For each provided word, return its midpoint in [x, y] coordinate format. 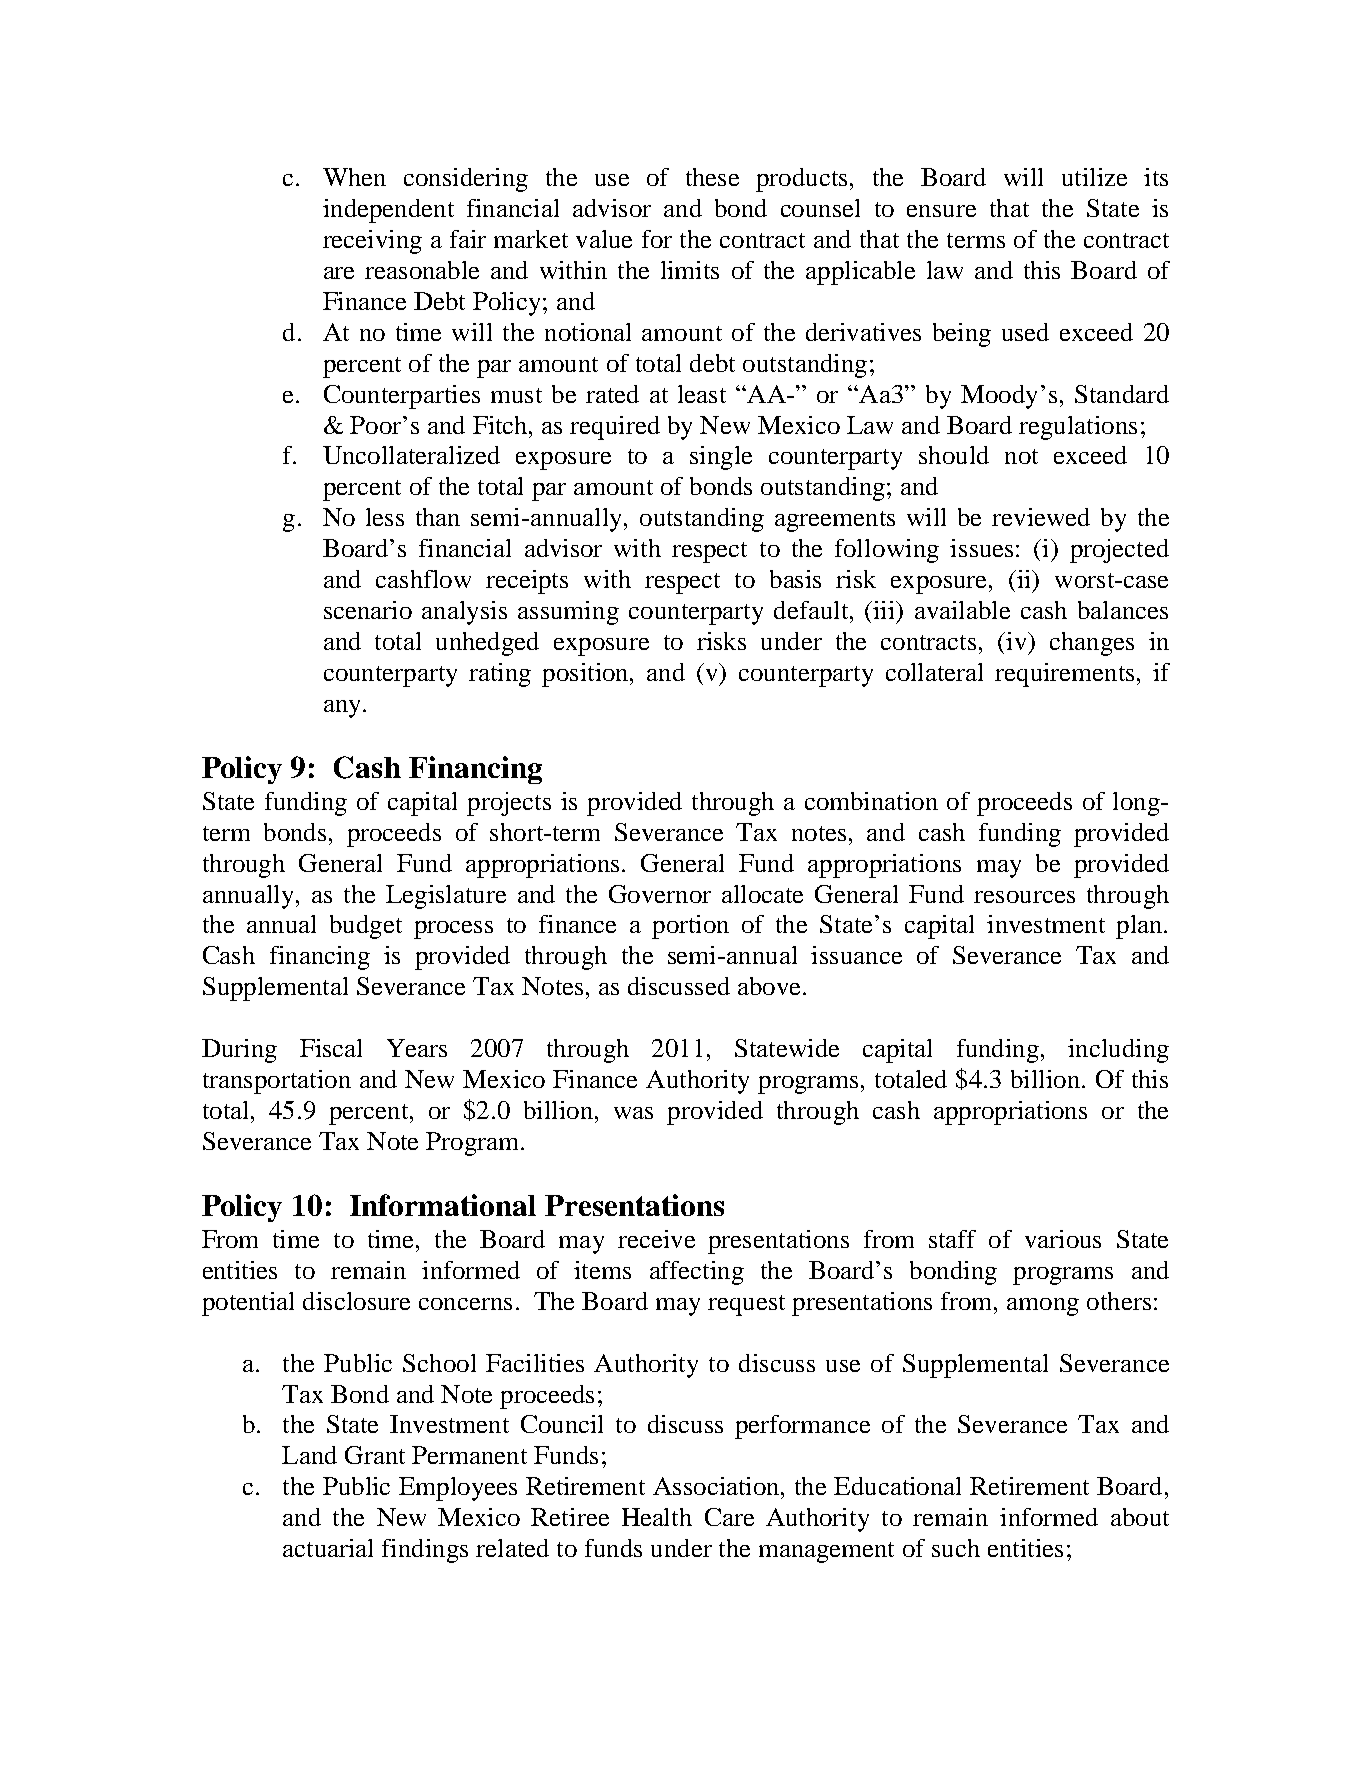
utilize [1094, 177]
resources [1024, 897]
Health [657, 1517]
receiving [372, 242]
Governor [660, 894]
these [712, 177]
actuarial [328, 1548]
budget [366, 927]
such [956, 1548]
